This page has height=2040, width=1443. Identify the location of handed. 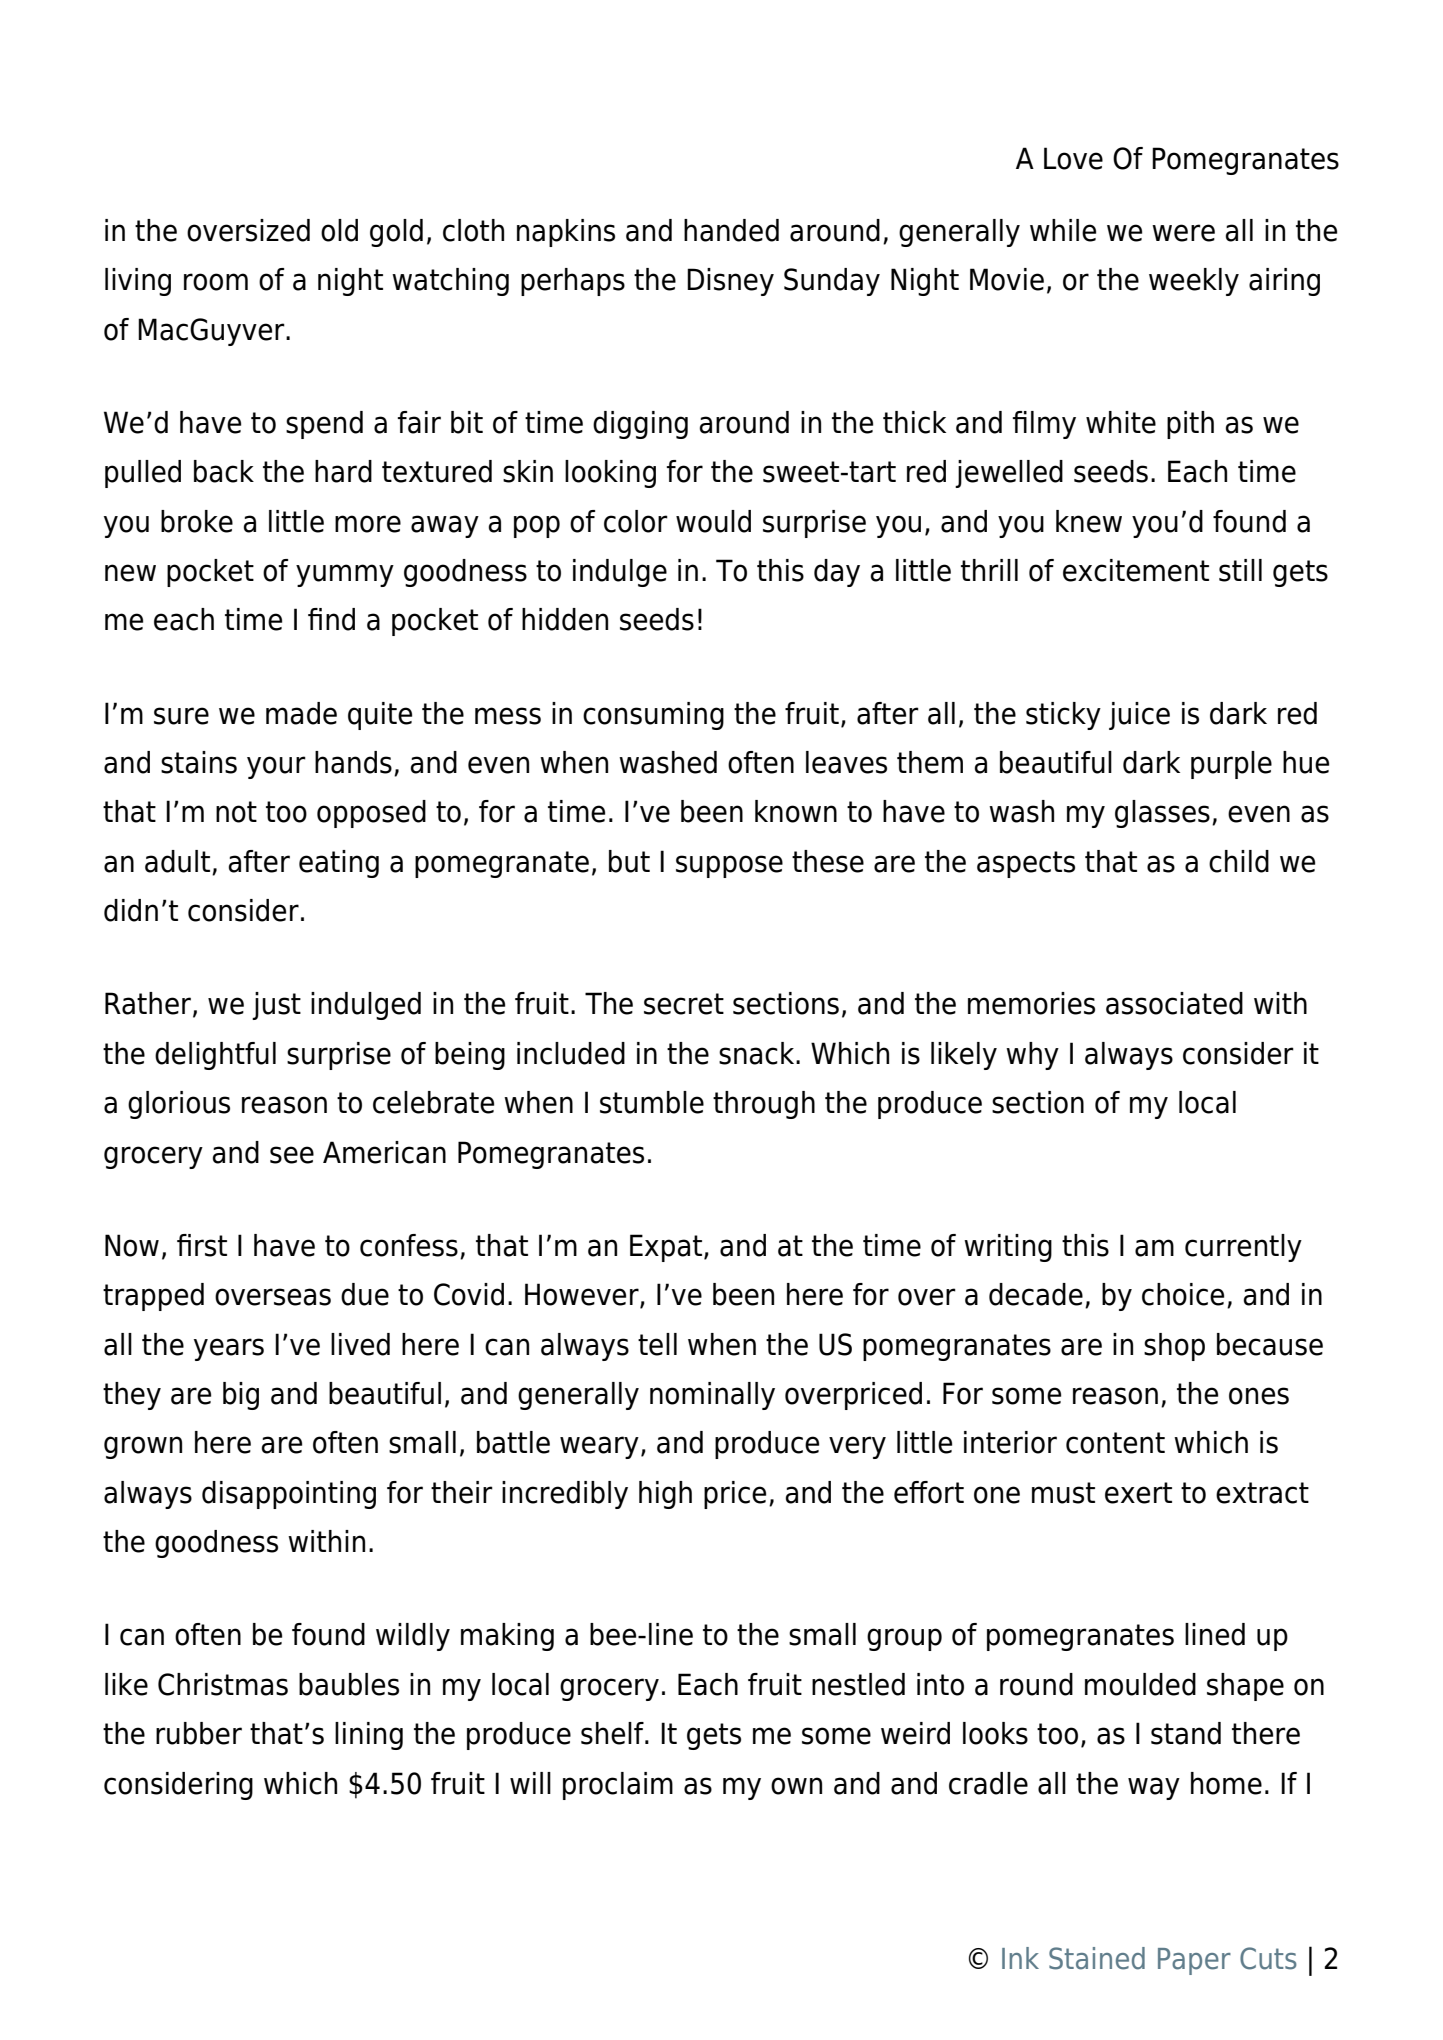
(731, 230).
